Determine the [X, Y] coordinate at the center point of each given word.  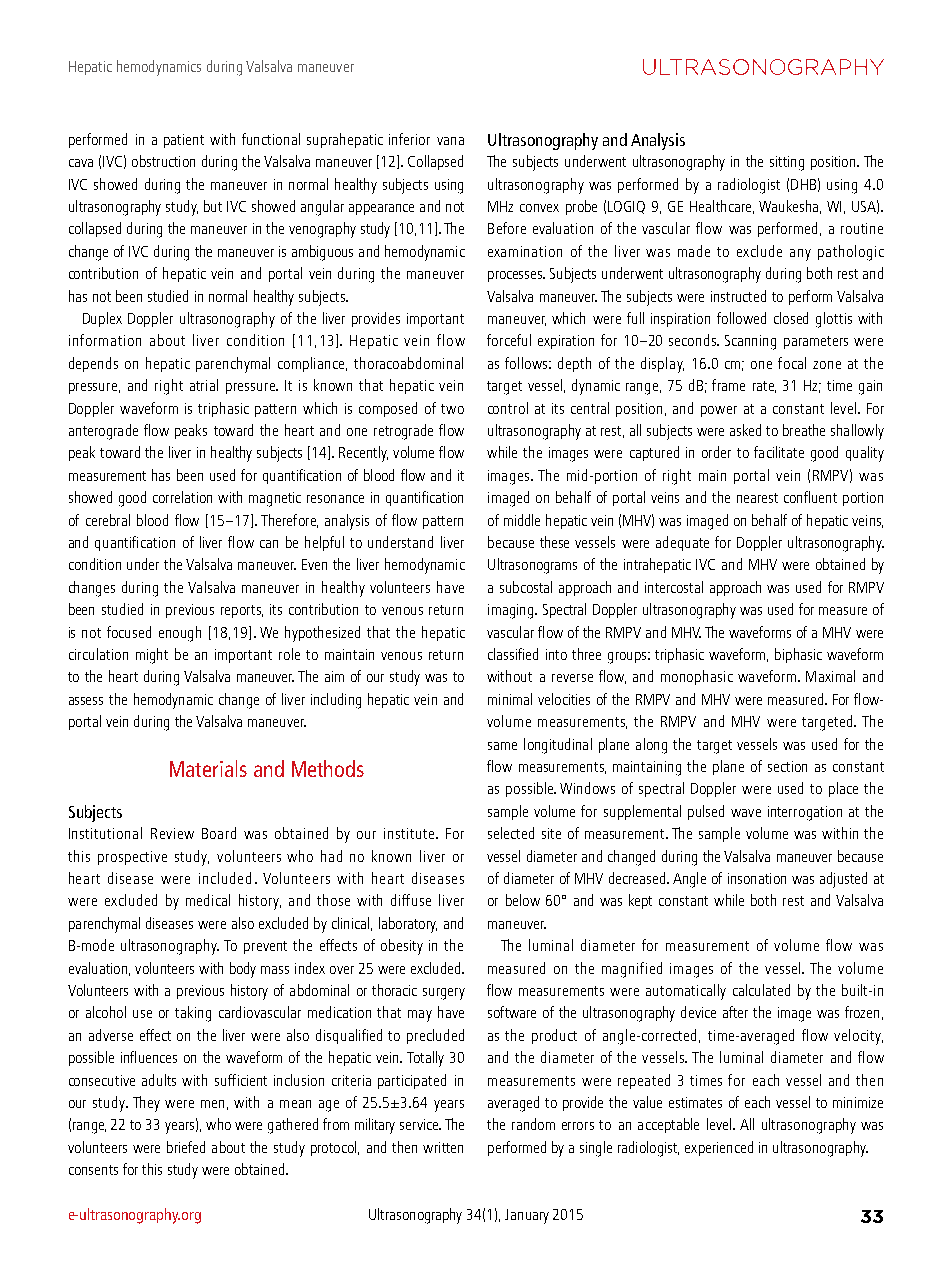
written [443, 1147]
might [152, 656]
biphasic [798, 655]
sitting [787, 163]
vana [450, 141]
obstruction [163, 161]
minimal [510, 699]
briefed [186, 1147]
